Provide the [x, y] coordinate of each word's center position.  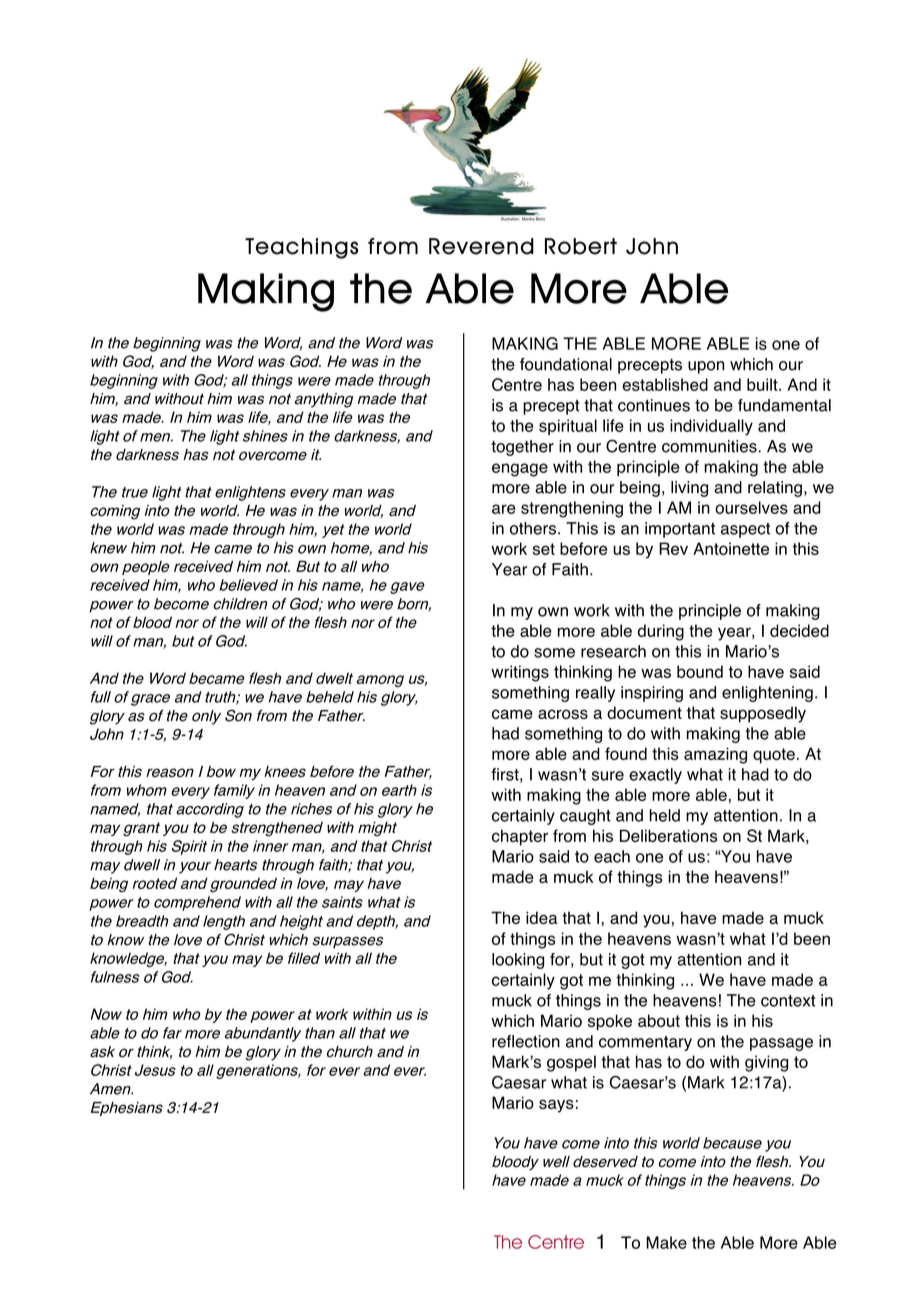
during [661, 632]
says [556, 1106]
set [543, 549]
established [665, 384]
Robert [581, 246]
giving [766, 1063]
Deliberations [668, 835]
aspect [745, 530]
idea [542, 917]
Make [666, 1242]
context [788, 1001]
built [763, 384]
